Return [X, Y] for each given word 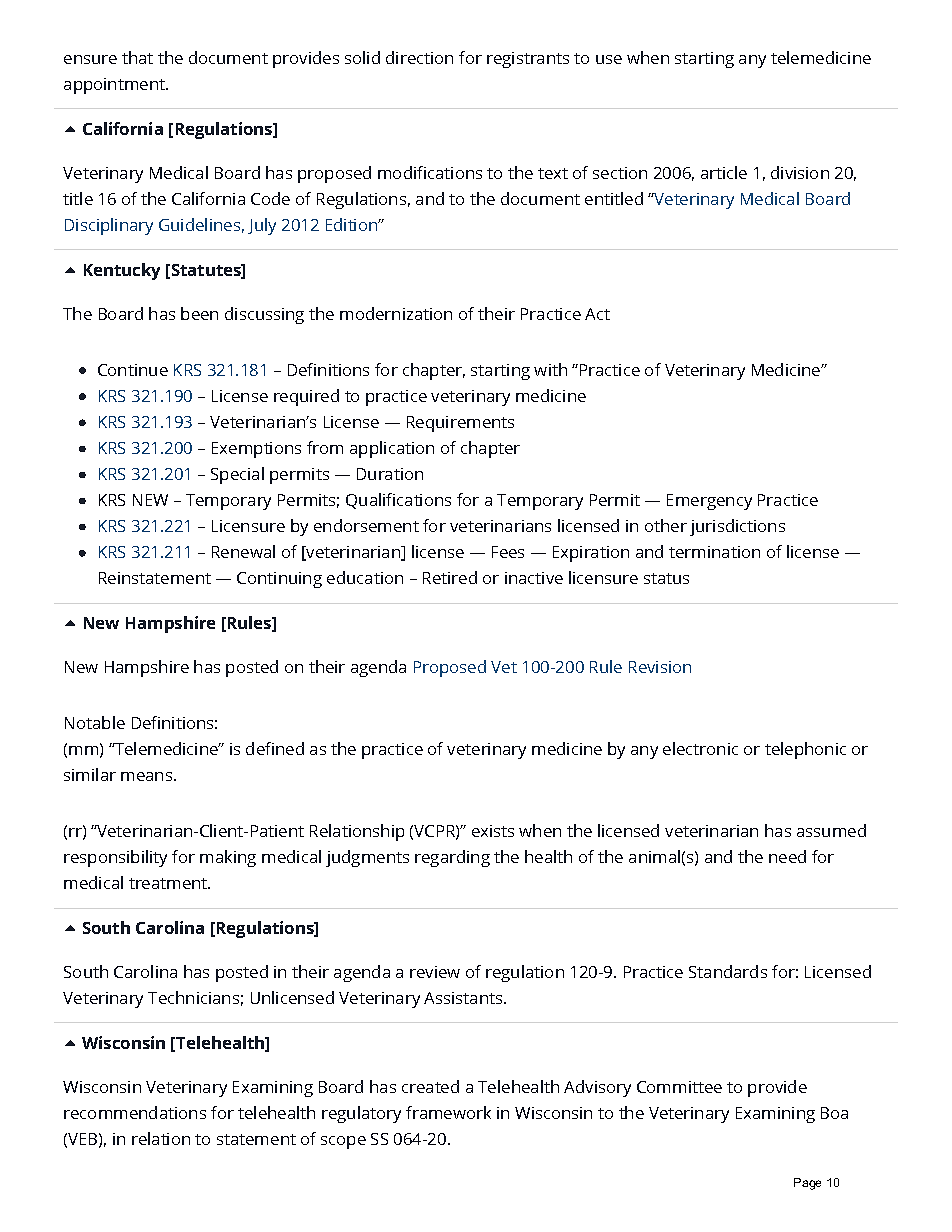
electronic [700, 748]
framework [448, 1112]
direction [419, 57]
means [148, 776]
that [137, 57]
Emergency [709, 502]
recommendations [135, 1112]
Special [237, 475]
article [724, 172]
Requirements [460, 424]
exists [493, 831]
